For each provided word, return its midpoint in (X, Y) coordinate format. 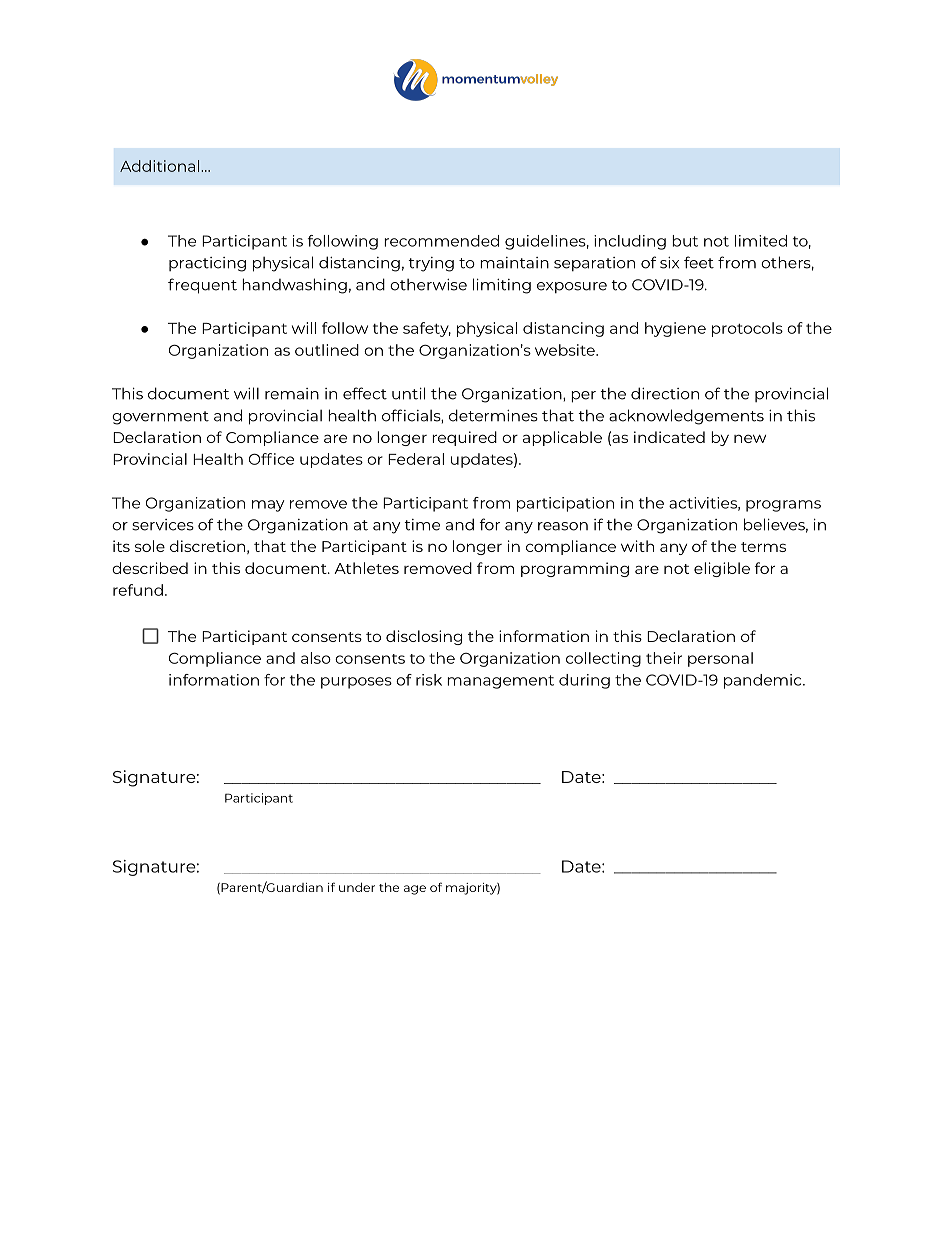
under (357, 887)
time (422, 525)
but (685, 241)
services (163, 525)
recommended (441, 241)
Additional (159, 166)
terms (763, 547)
